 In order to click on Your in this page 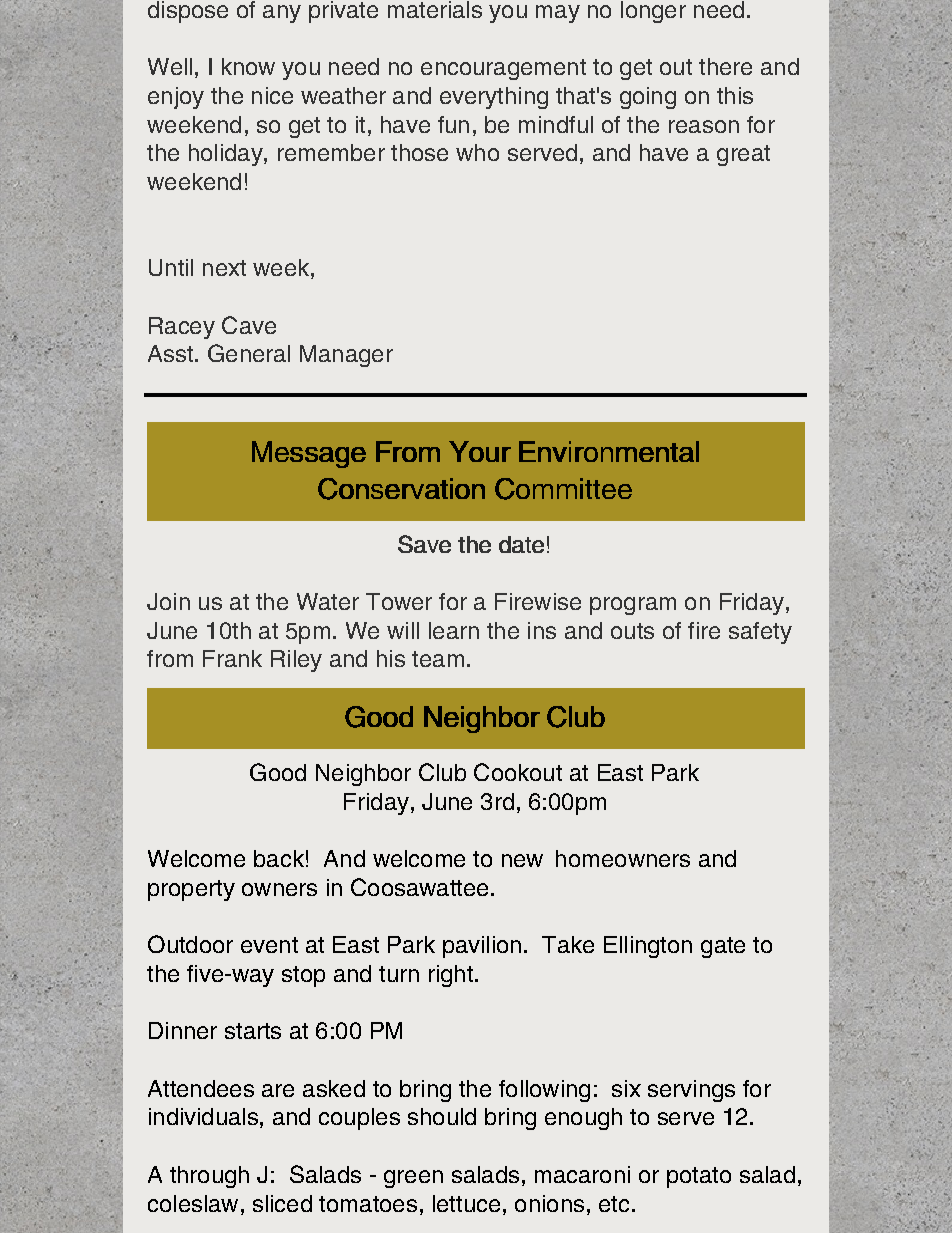, I will do `click(480, 451)`.
